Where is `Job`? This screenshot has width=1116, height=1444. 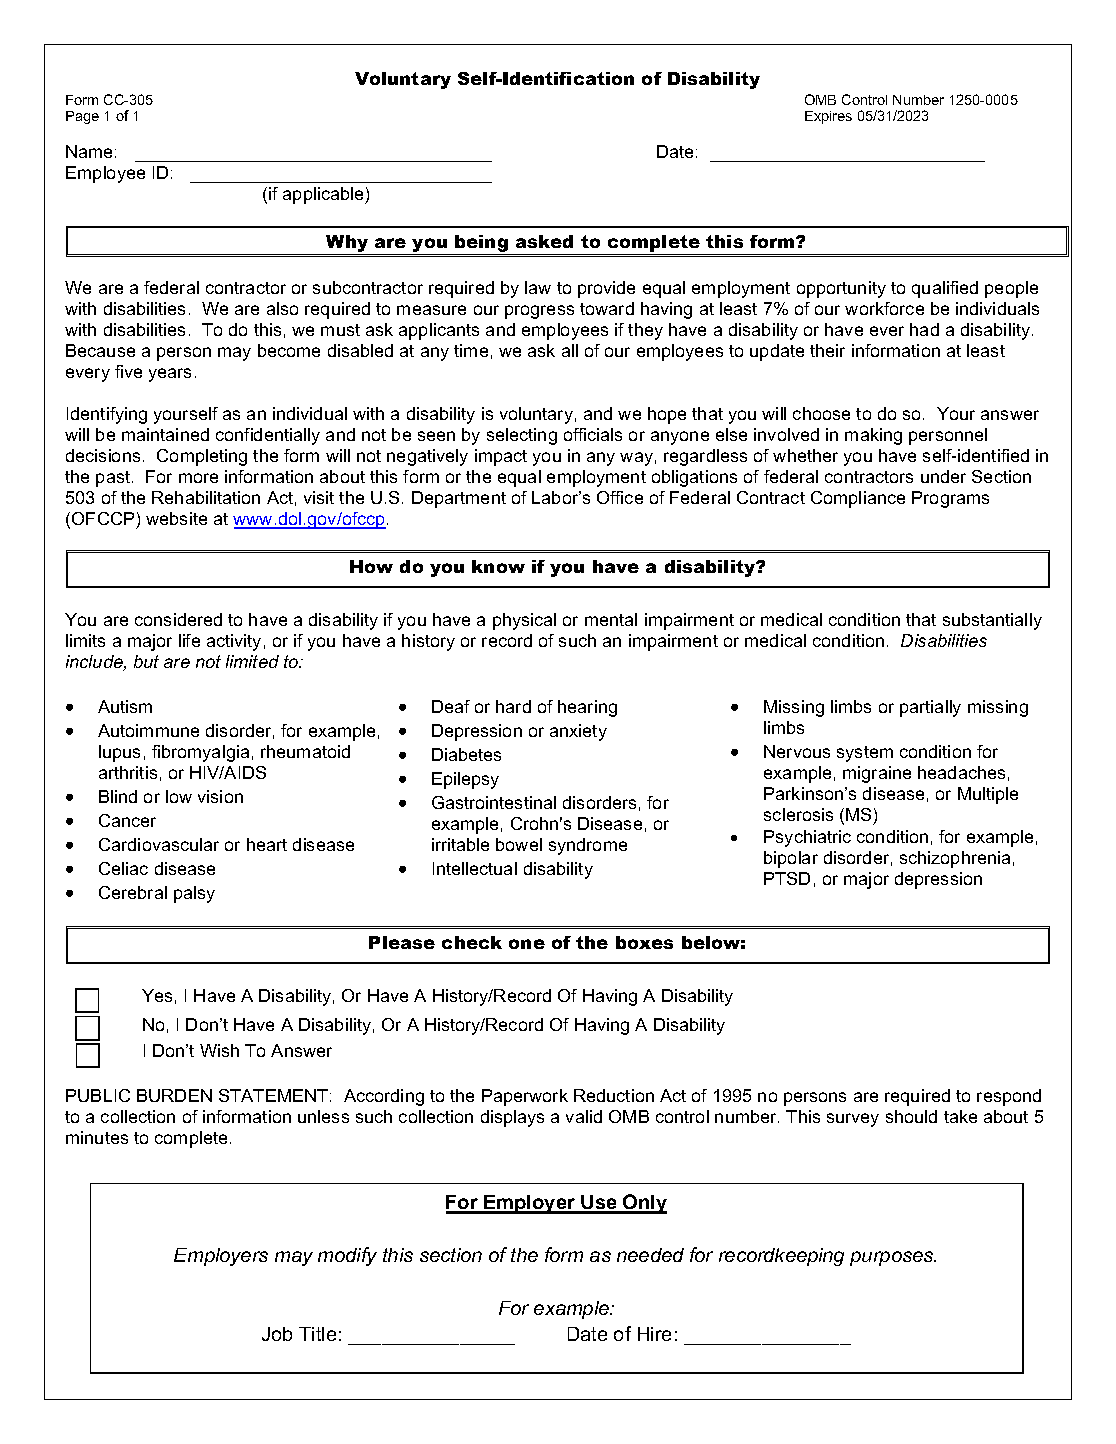 Job is located at coordinates (277, 1334).
